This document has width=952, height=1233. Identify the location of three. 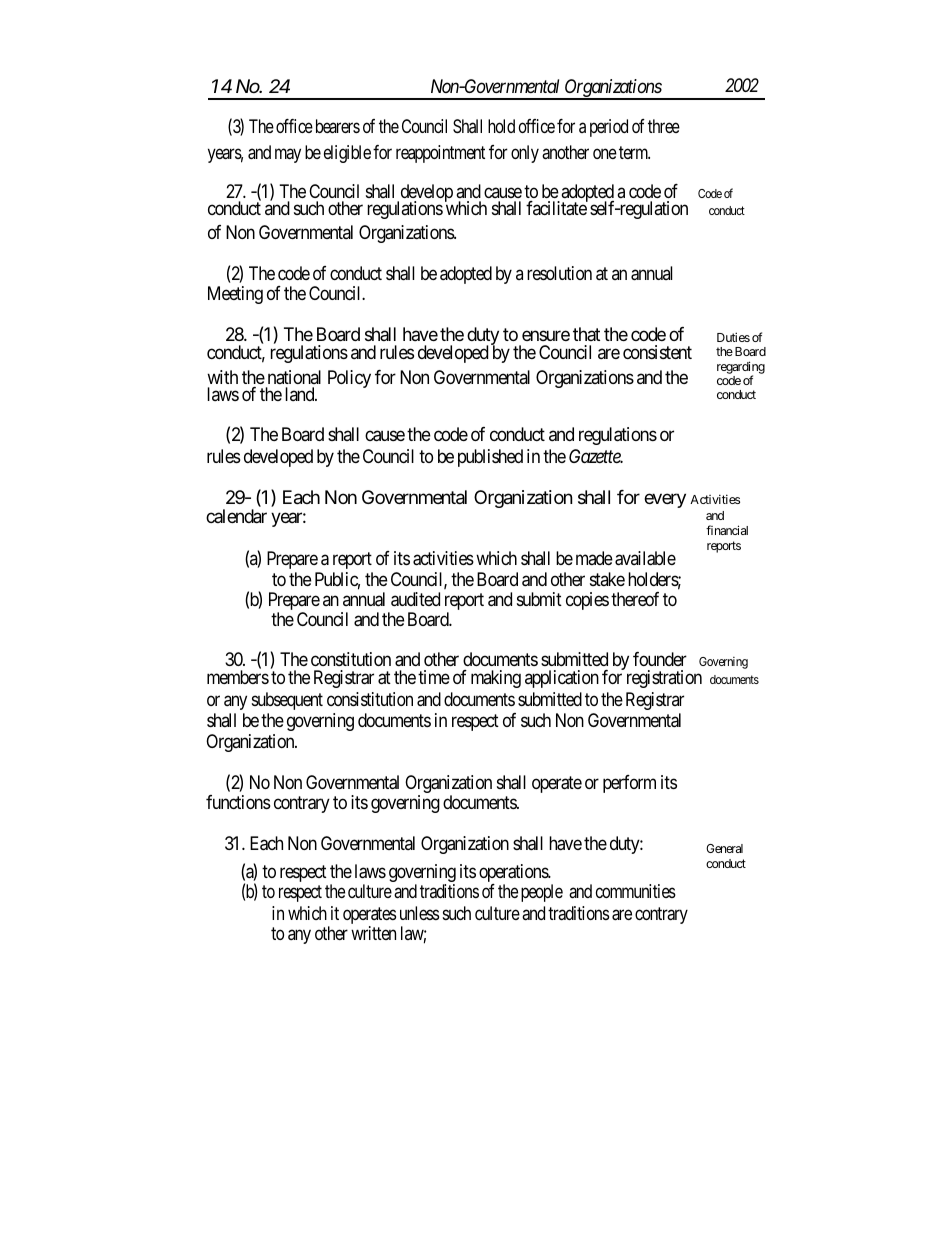
(664, 126).
